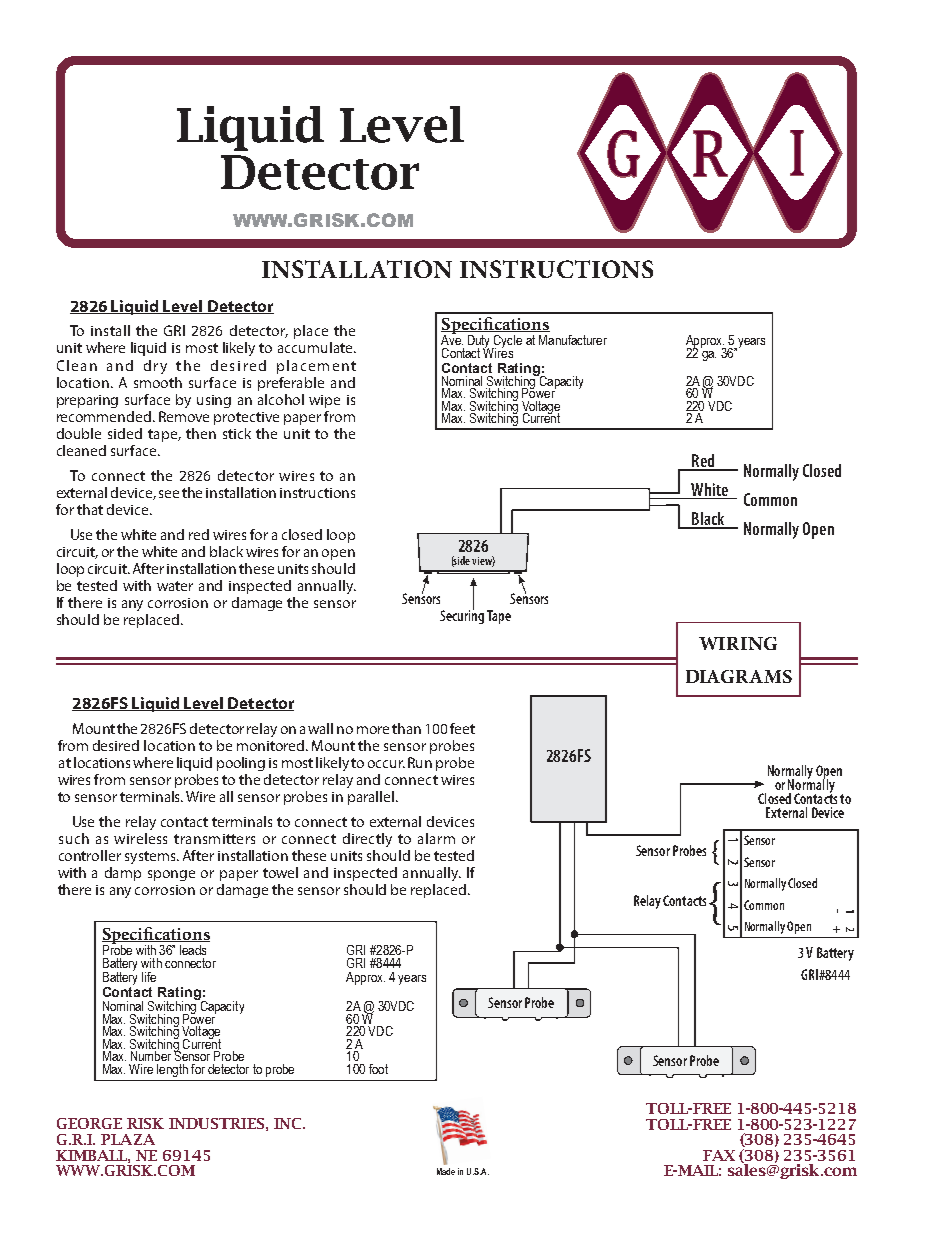 This page has height=1233, width=952. Describe the element at coordinates (367, 840) in the page. I see `directly` at that location.
